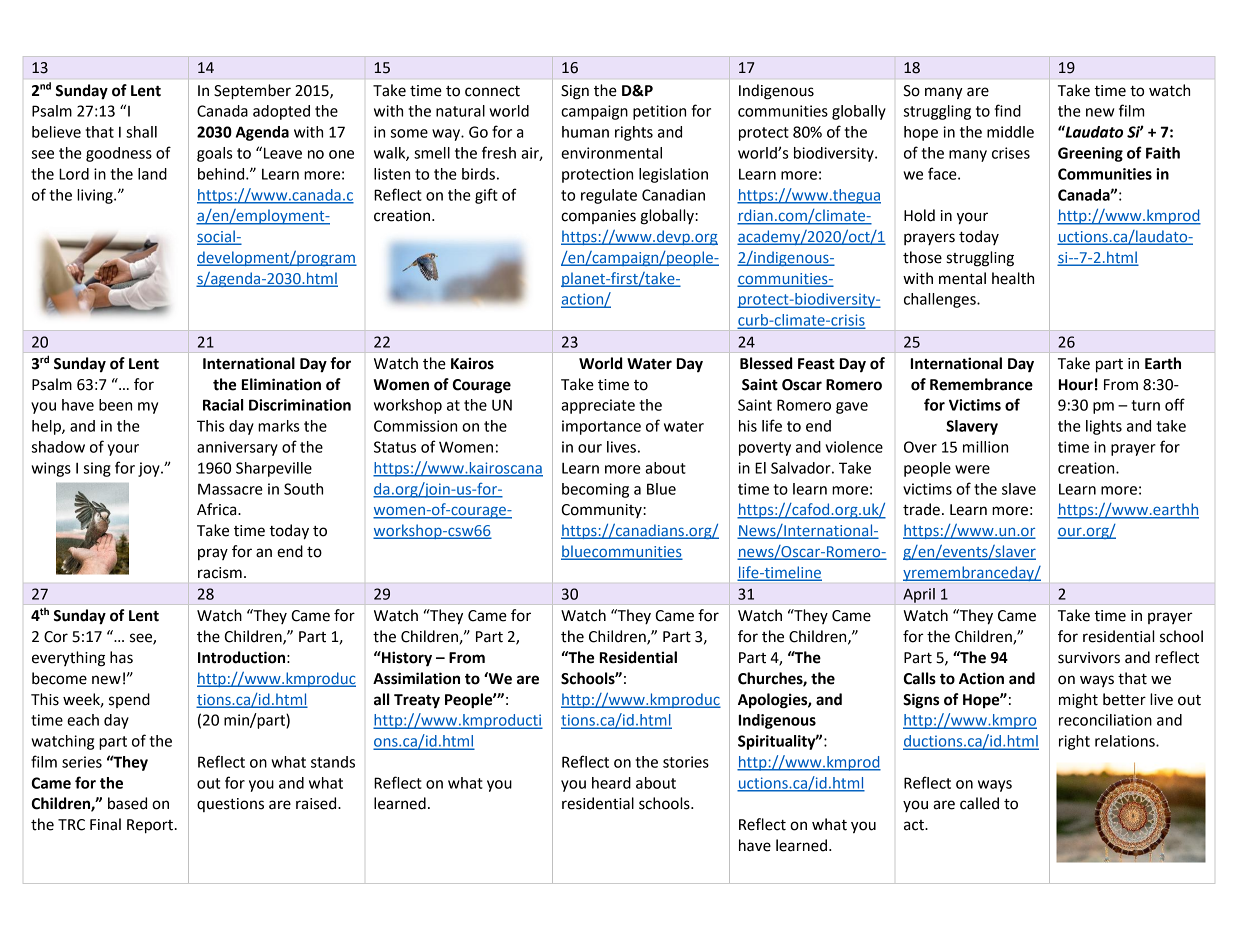  What do you see at coordinates (141, 132) in the page?
I see `shall` at bounding box center [141, 132].
